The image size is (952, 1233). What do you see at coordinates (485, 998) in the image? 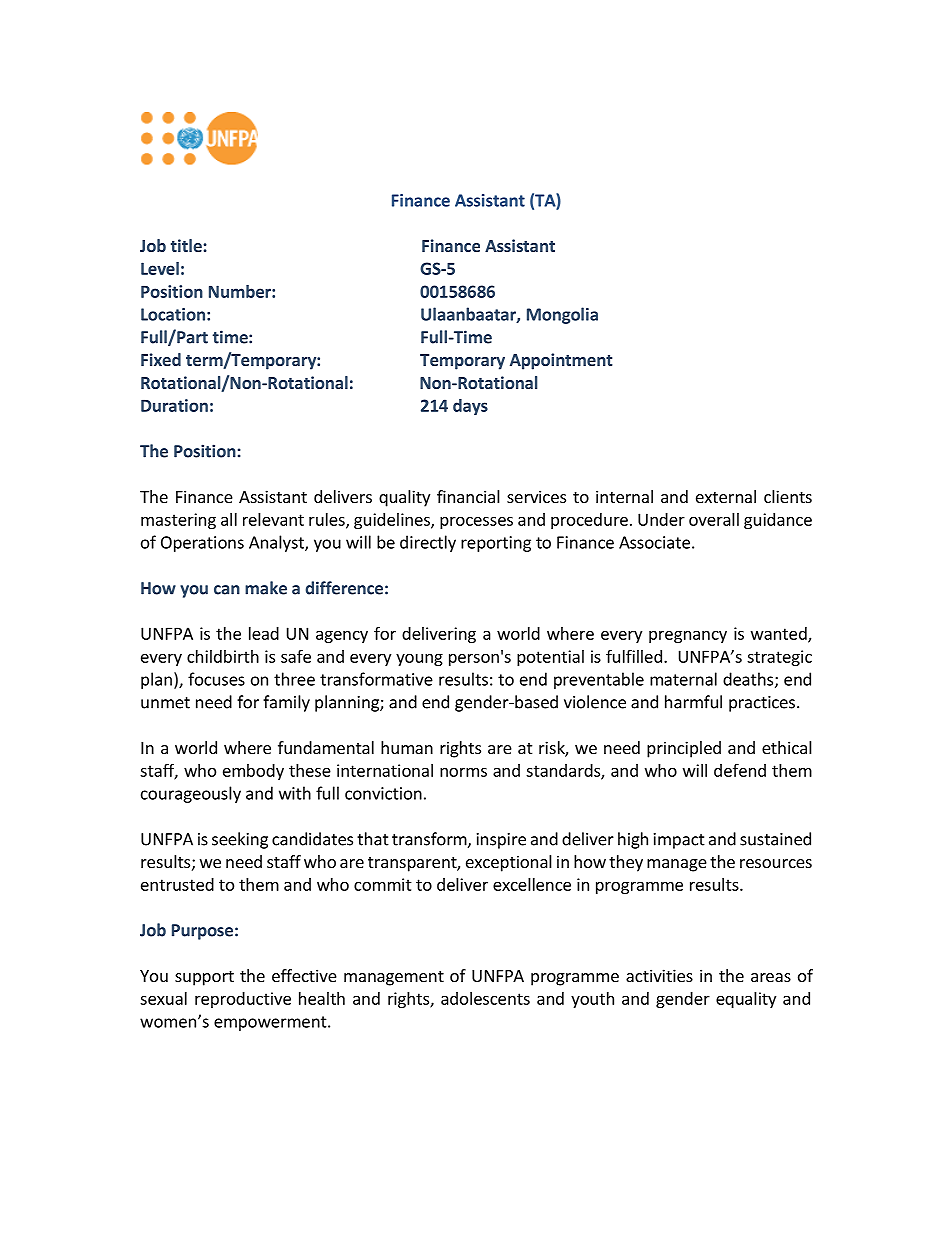
I see `adolescents` at bounding box center [485, 998].
